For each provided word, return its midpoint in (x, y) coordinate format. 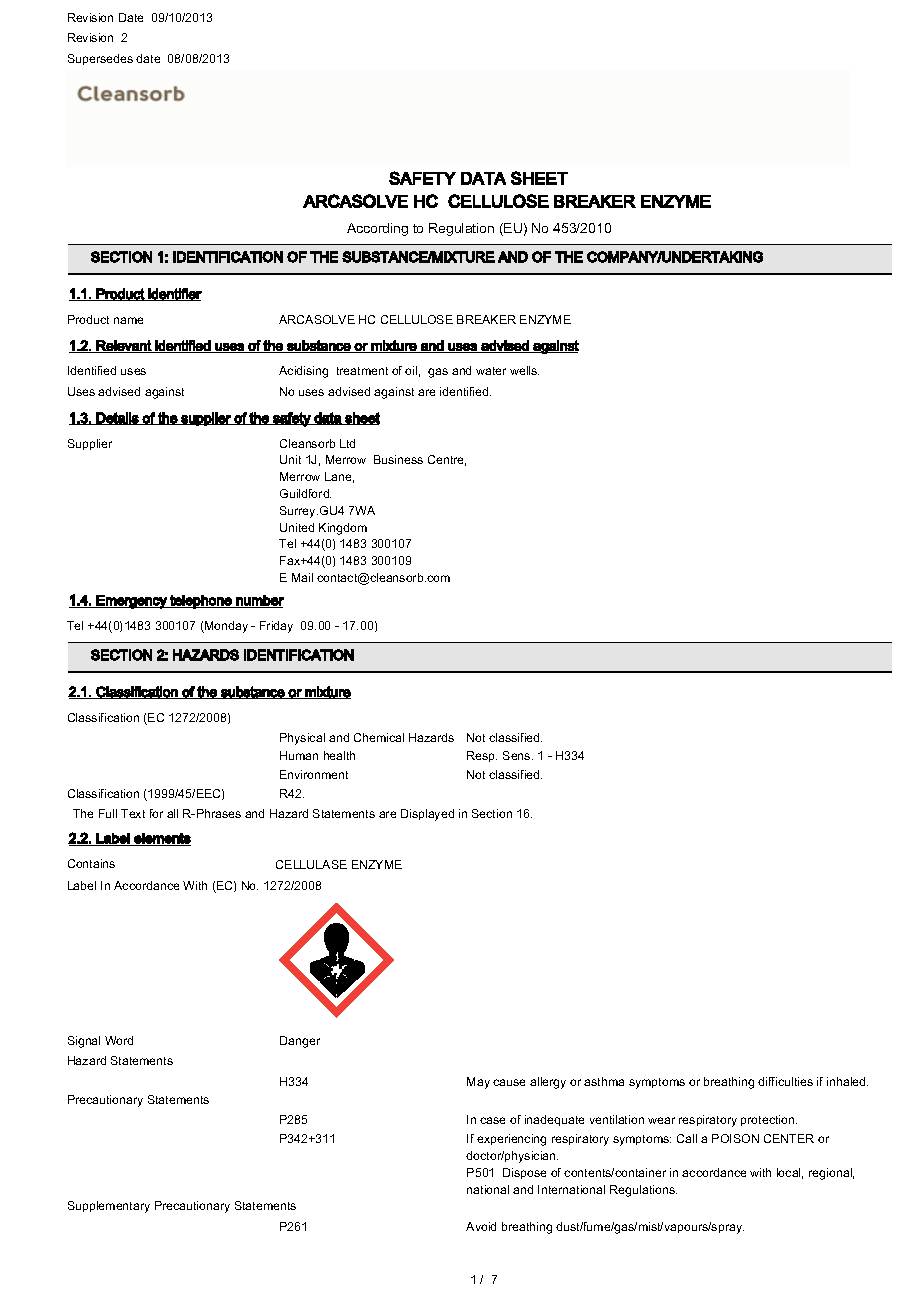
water (491, 371)
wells (524, 370)
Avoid (481, 1226)
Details (118, 418)
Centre (447, 460)
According (377, 229)
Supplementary (109, 1207)
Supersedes (100, 59)
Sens (518, 755)
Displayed (427, 815)
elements (161, 839)
